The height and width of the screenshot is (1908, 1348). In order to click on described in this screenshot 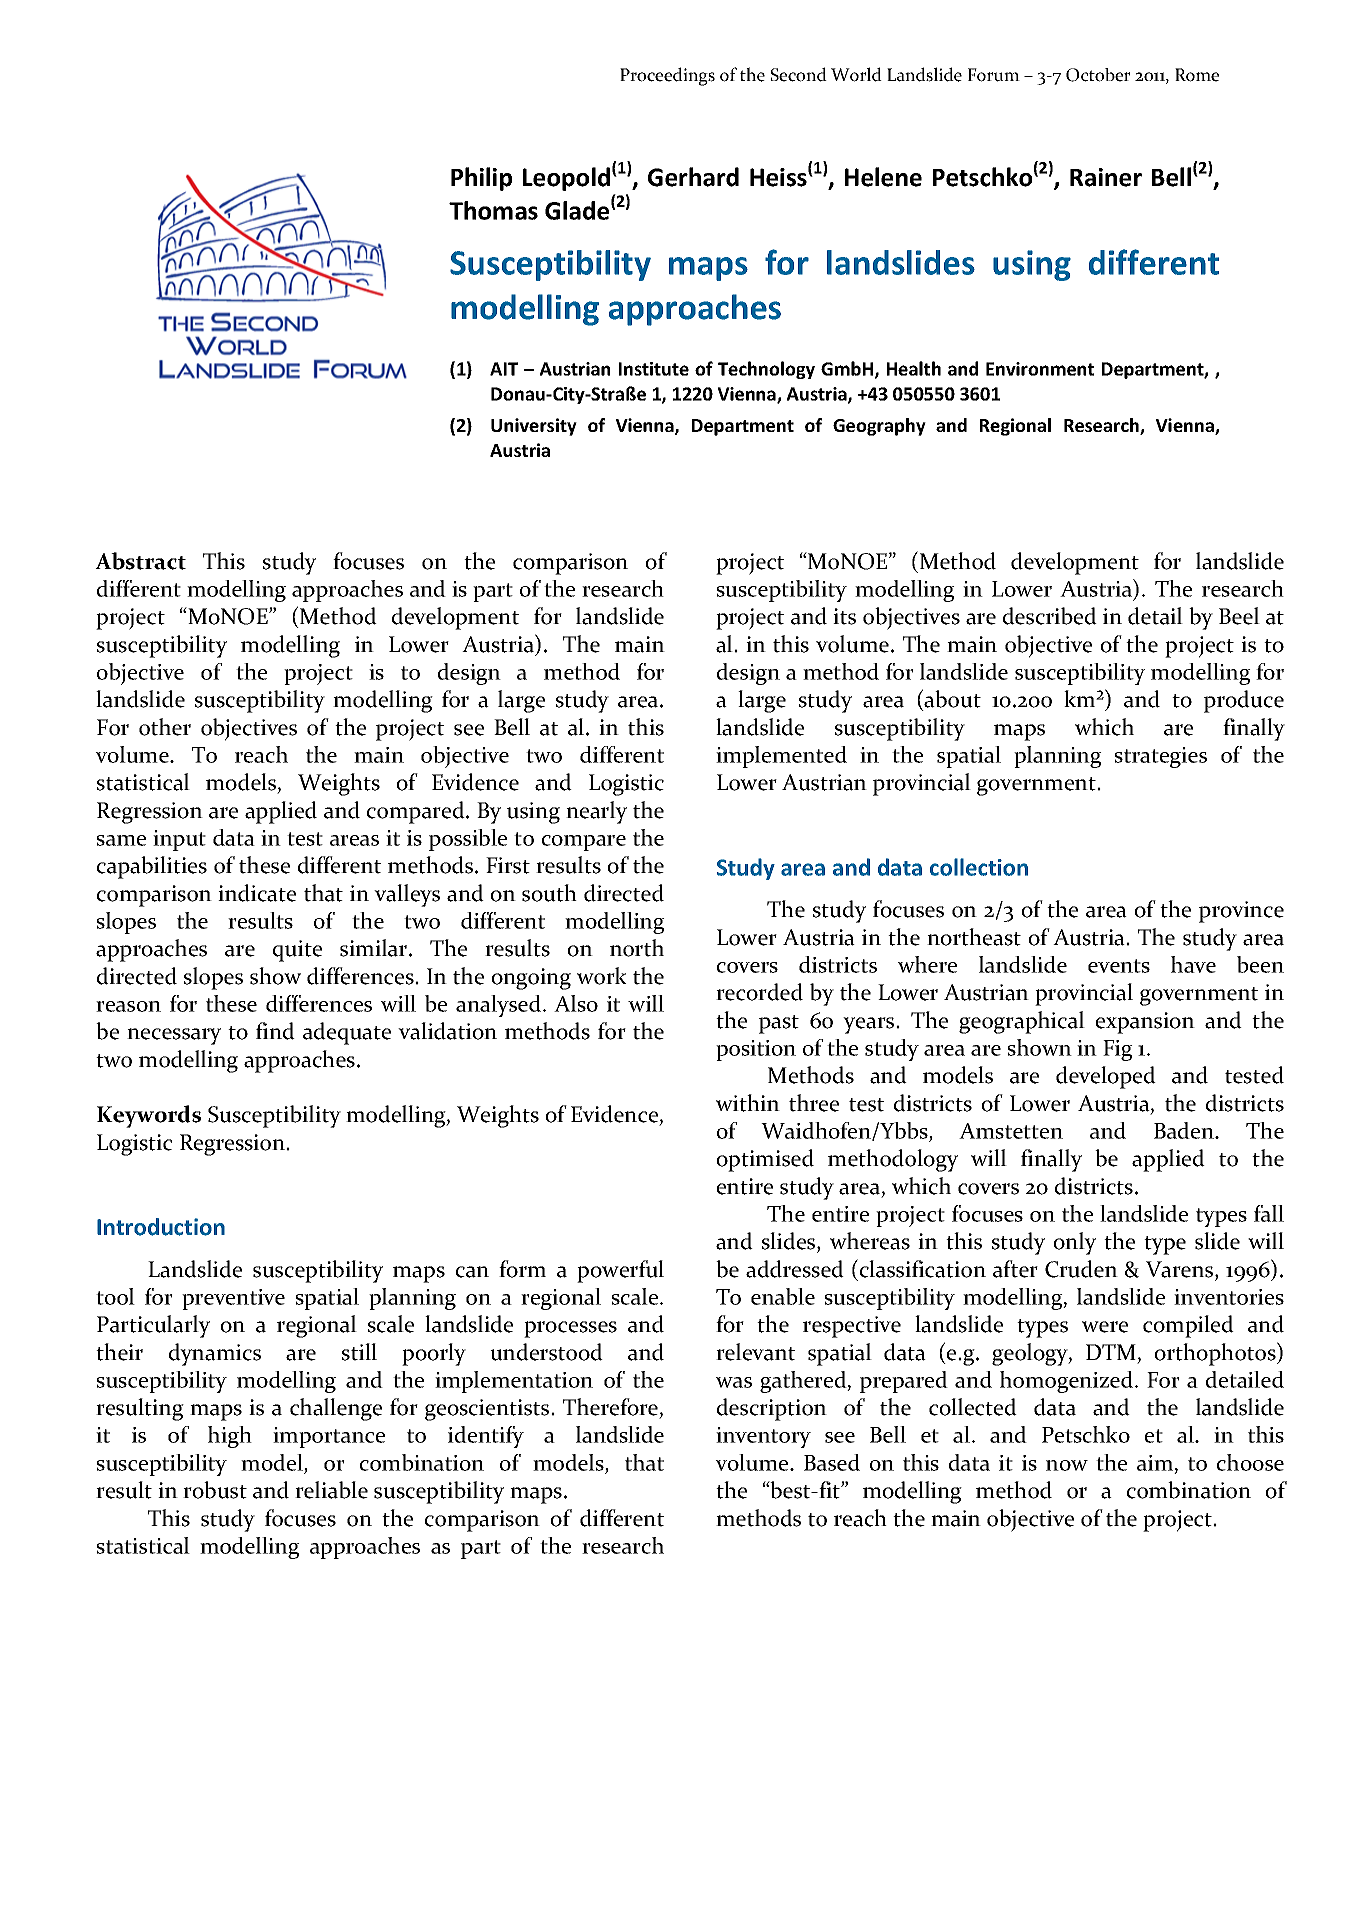, I will do `click(1050, 616)`.
